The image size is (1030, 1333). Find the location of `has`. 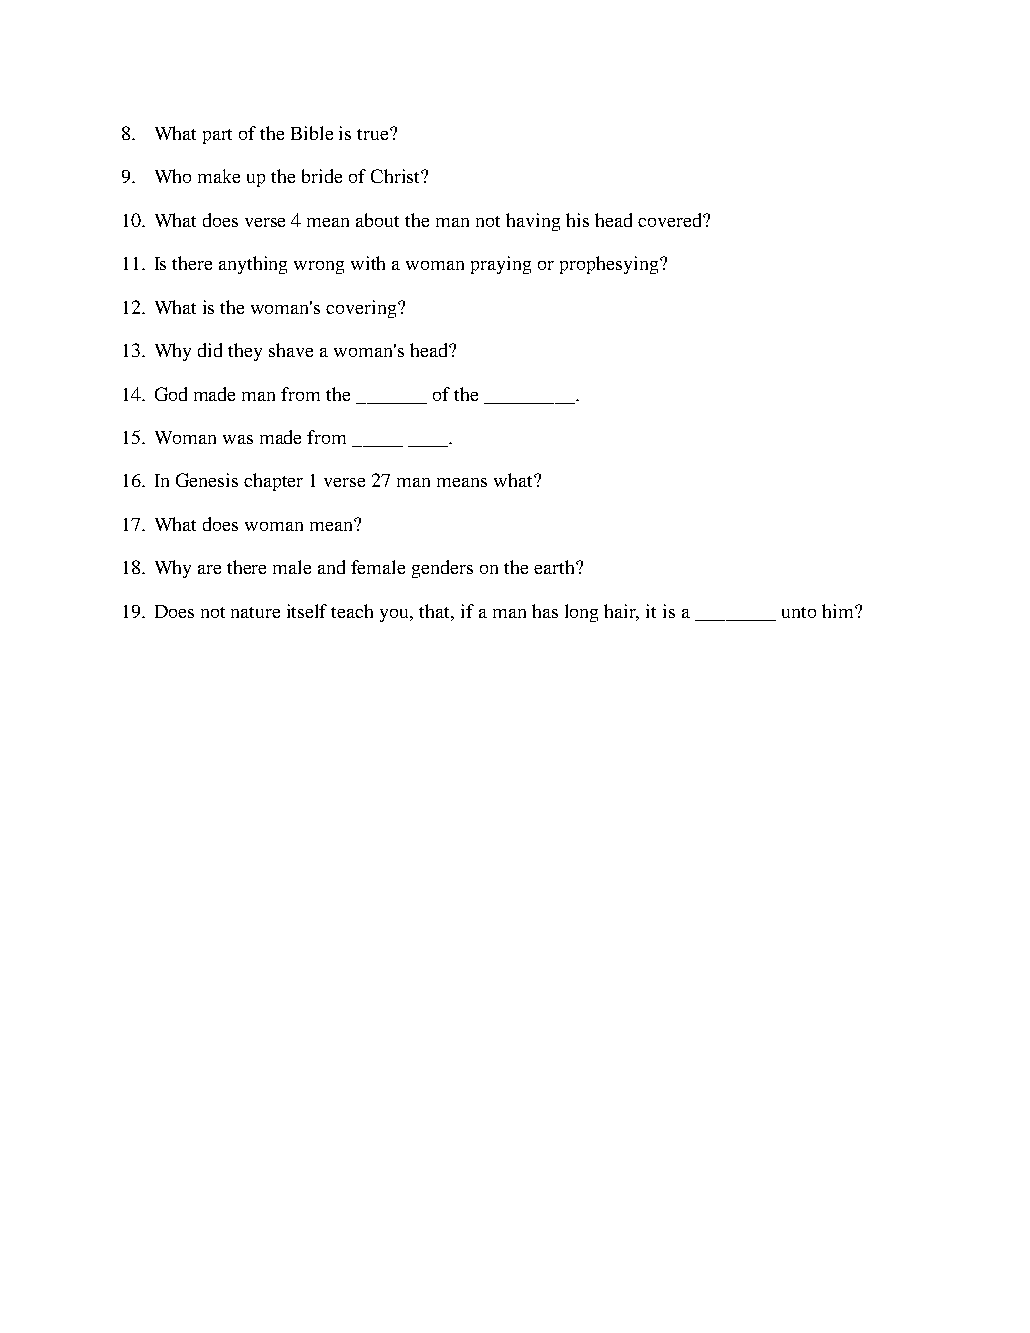

has is located at coordinates (545, 611).
